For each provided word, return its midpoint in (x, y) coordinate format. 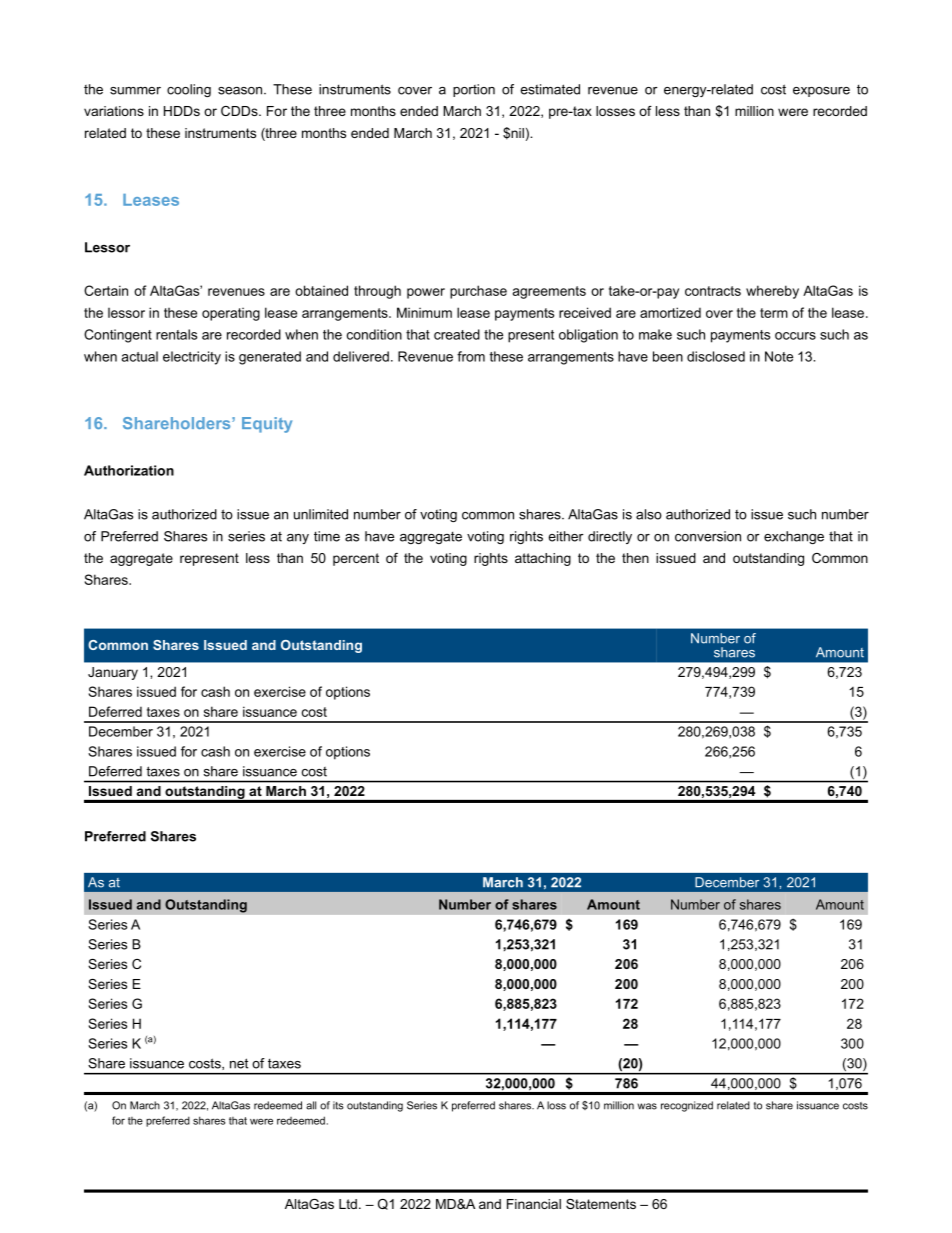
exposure (821, 92)
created (457, 334)
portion (474, 90)
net (239, 1063)
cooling (189, 90)
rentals (176, 334)
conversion (708, 536)
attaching (543, 559)
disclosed (716, 356)
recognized (687, 1106)
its (338, 1105)
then (635, 558)
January (113, 673)
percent (356, 559)
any (298, 539)
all (311, 1105)
